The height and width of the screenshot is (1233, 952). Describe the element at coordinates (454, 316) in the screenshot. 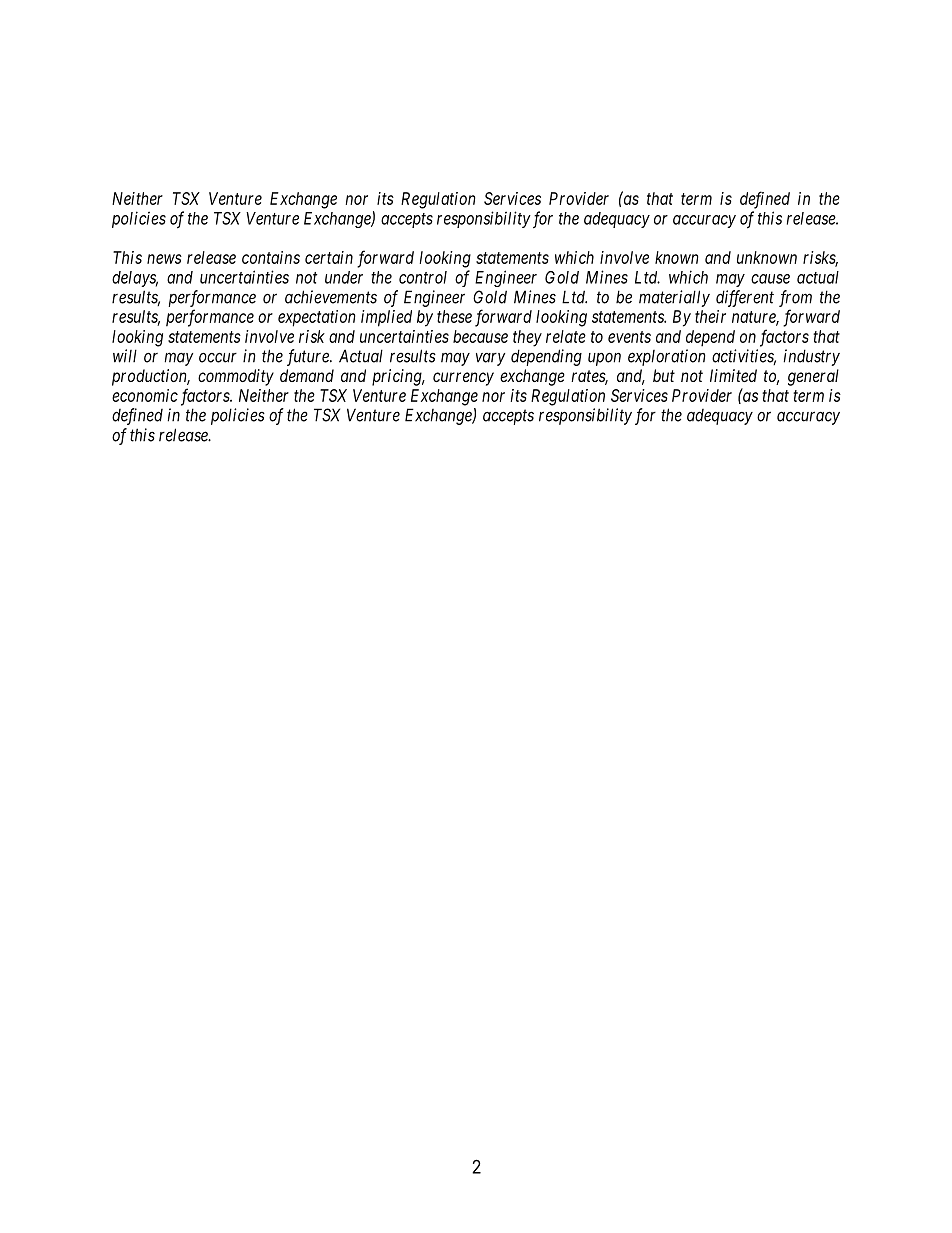

I see `these` at that location.
